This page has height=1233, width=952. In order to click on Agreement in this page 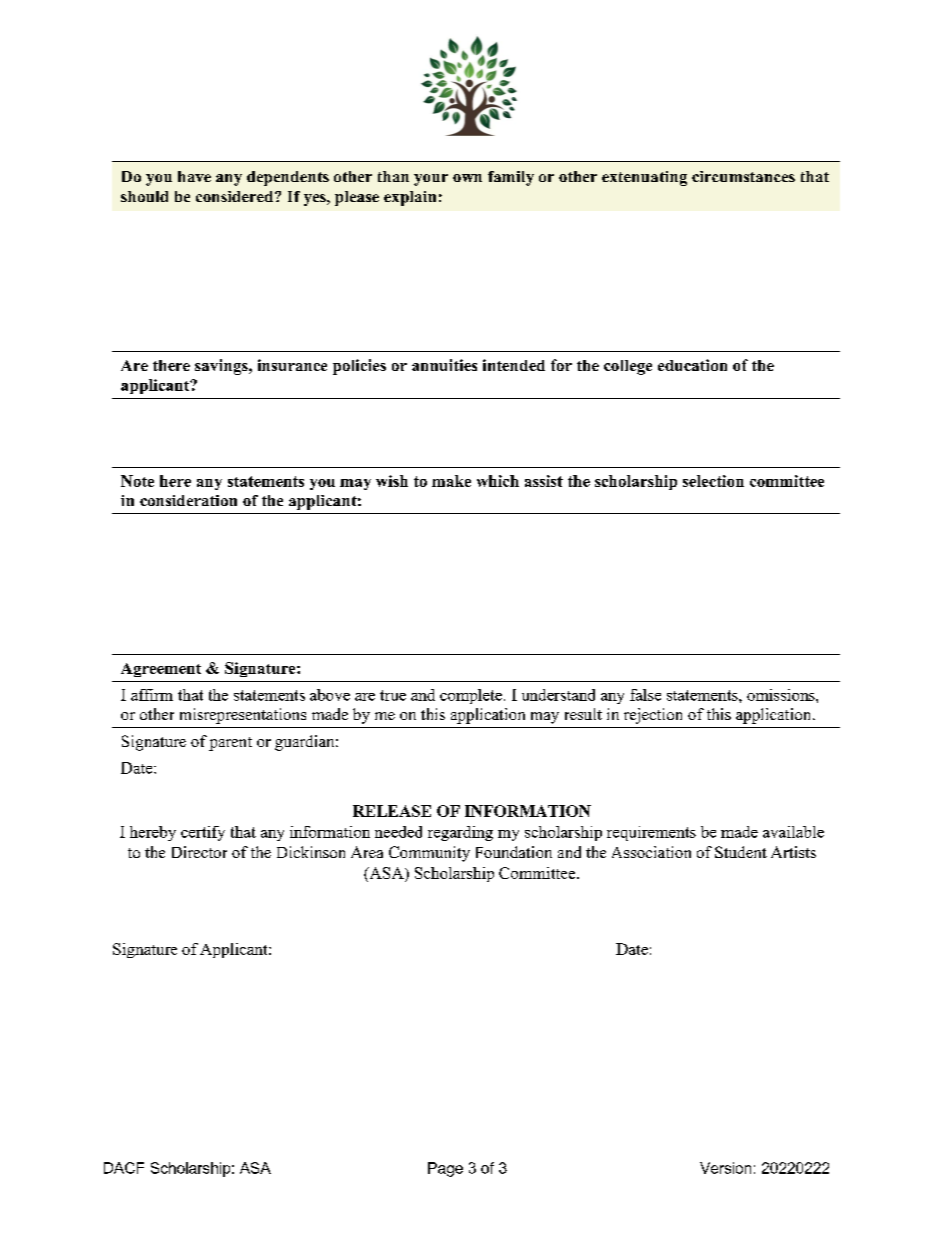, I will do `click(161, 670)`.
